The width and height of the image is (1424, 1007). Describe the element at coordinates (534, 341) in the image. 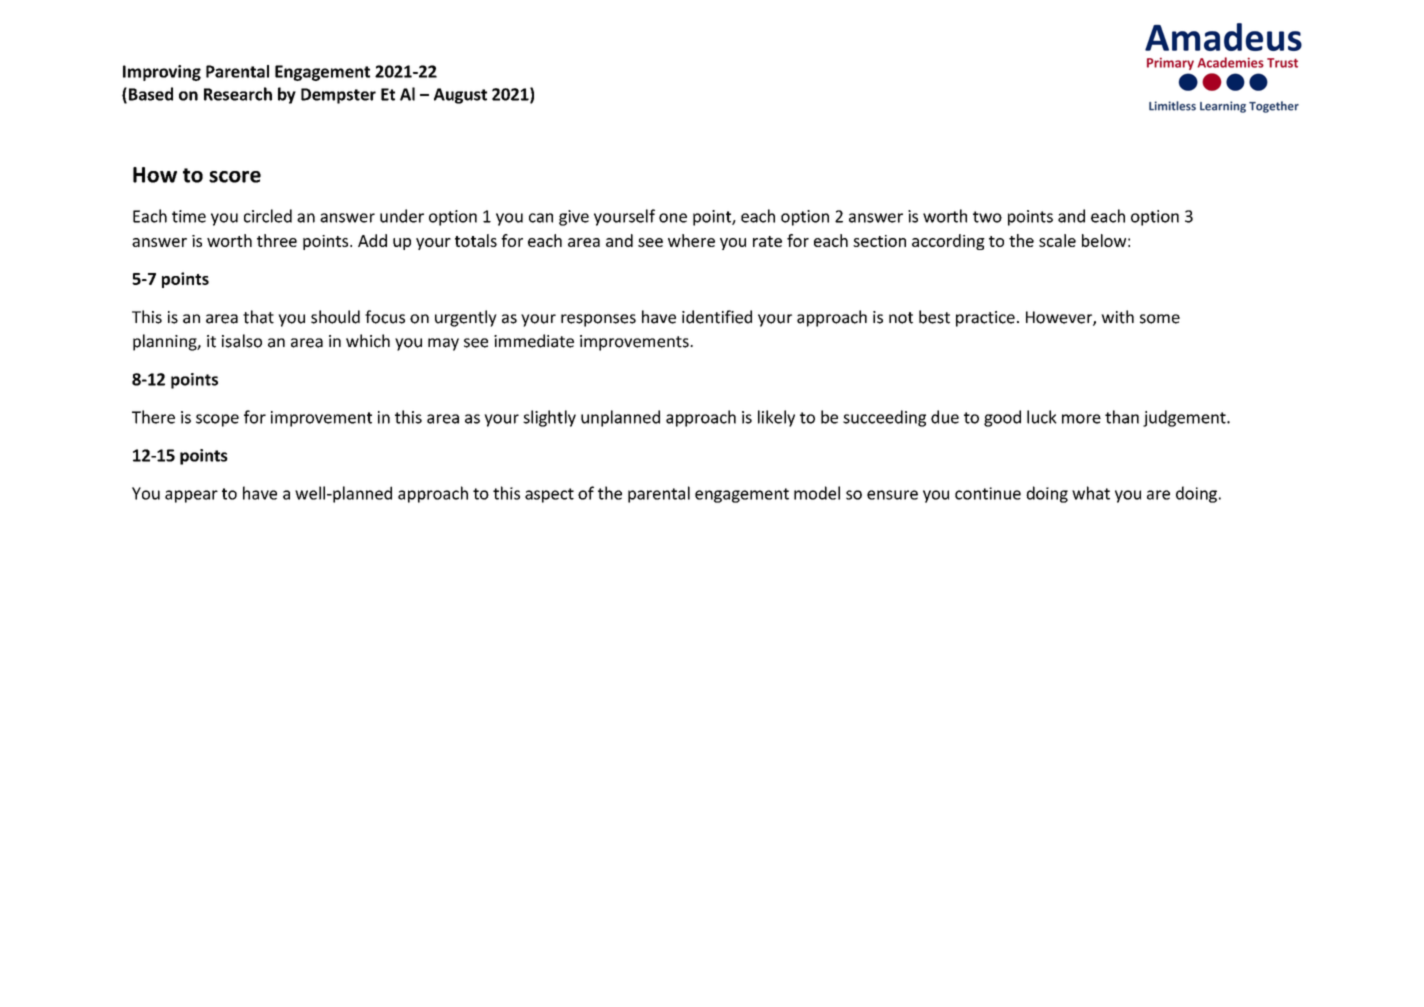

I see `immediate` at that location.
